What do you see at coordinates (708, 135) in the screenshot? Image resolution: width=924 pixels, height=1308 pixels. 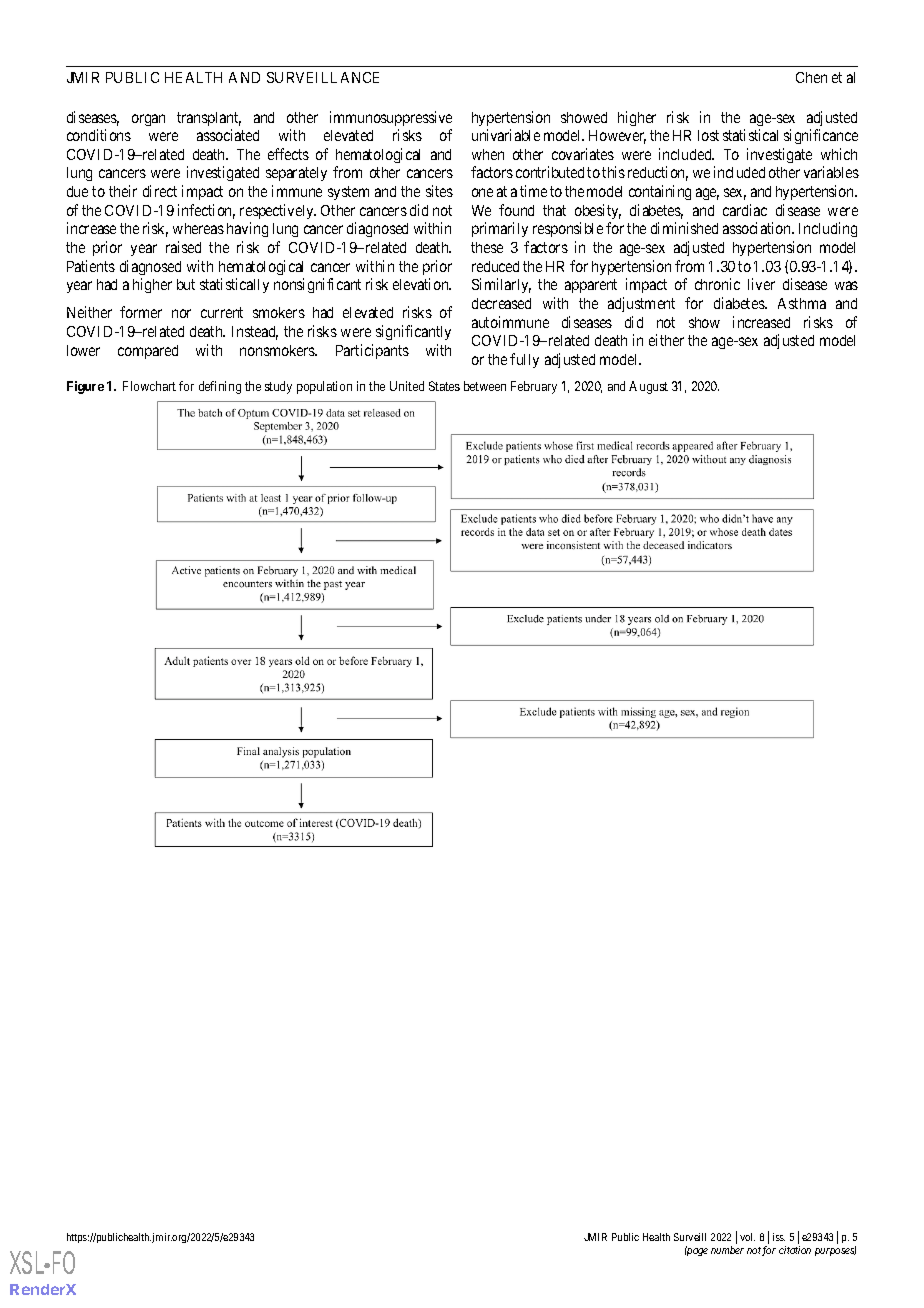 I see `lost` at bounding box center [708, 135].
